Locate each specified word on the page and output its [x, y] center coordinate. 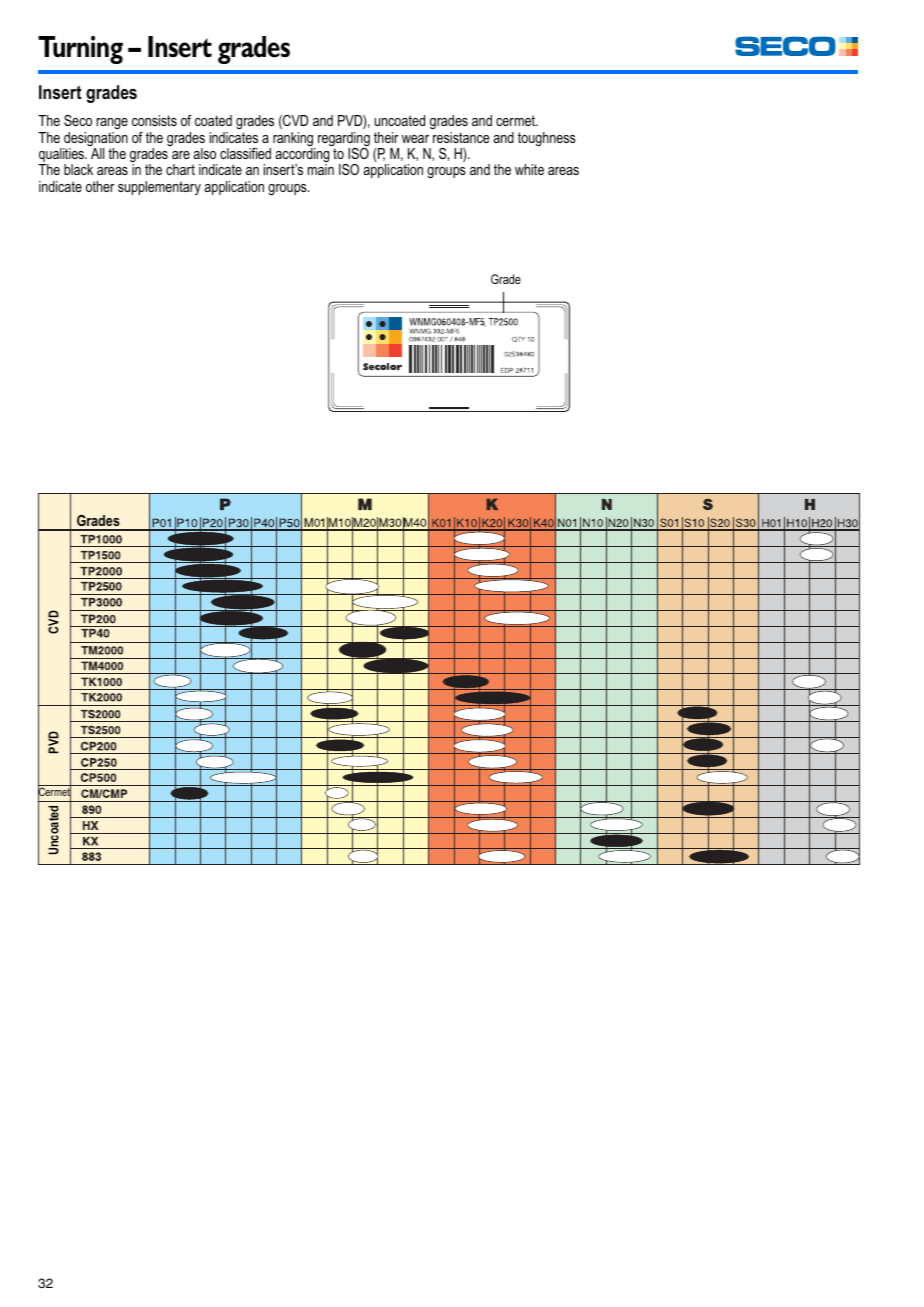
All [97, 153]
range [112, 123]
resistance [461, 137]
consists [154, 120]
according [302, 156]
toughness [547, 139]
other [100, 186]
